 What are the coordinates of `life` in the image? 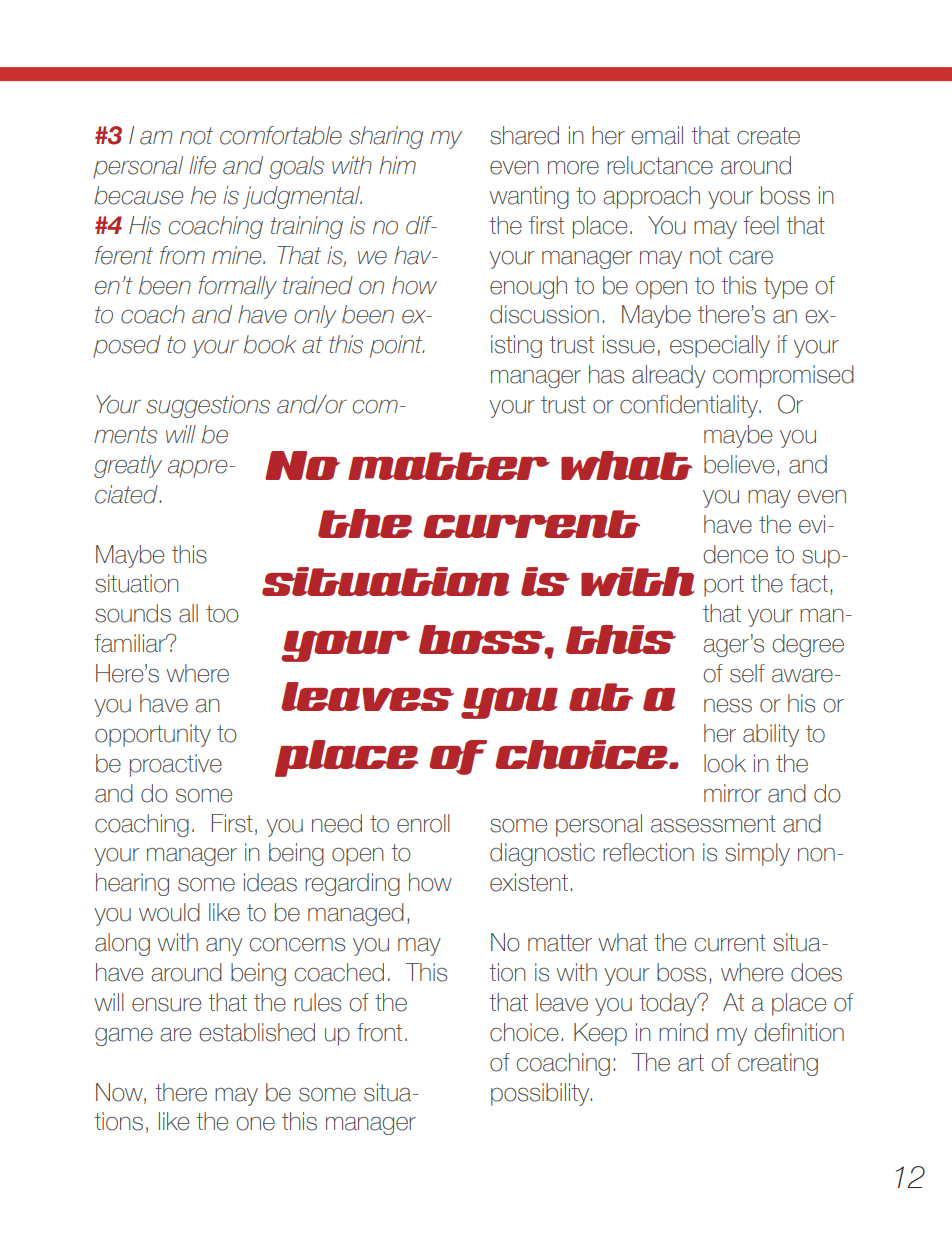 It's located at (202, 165).
